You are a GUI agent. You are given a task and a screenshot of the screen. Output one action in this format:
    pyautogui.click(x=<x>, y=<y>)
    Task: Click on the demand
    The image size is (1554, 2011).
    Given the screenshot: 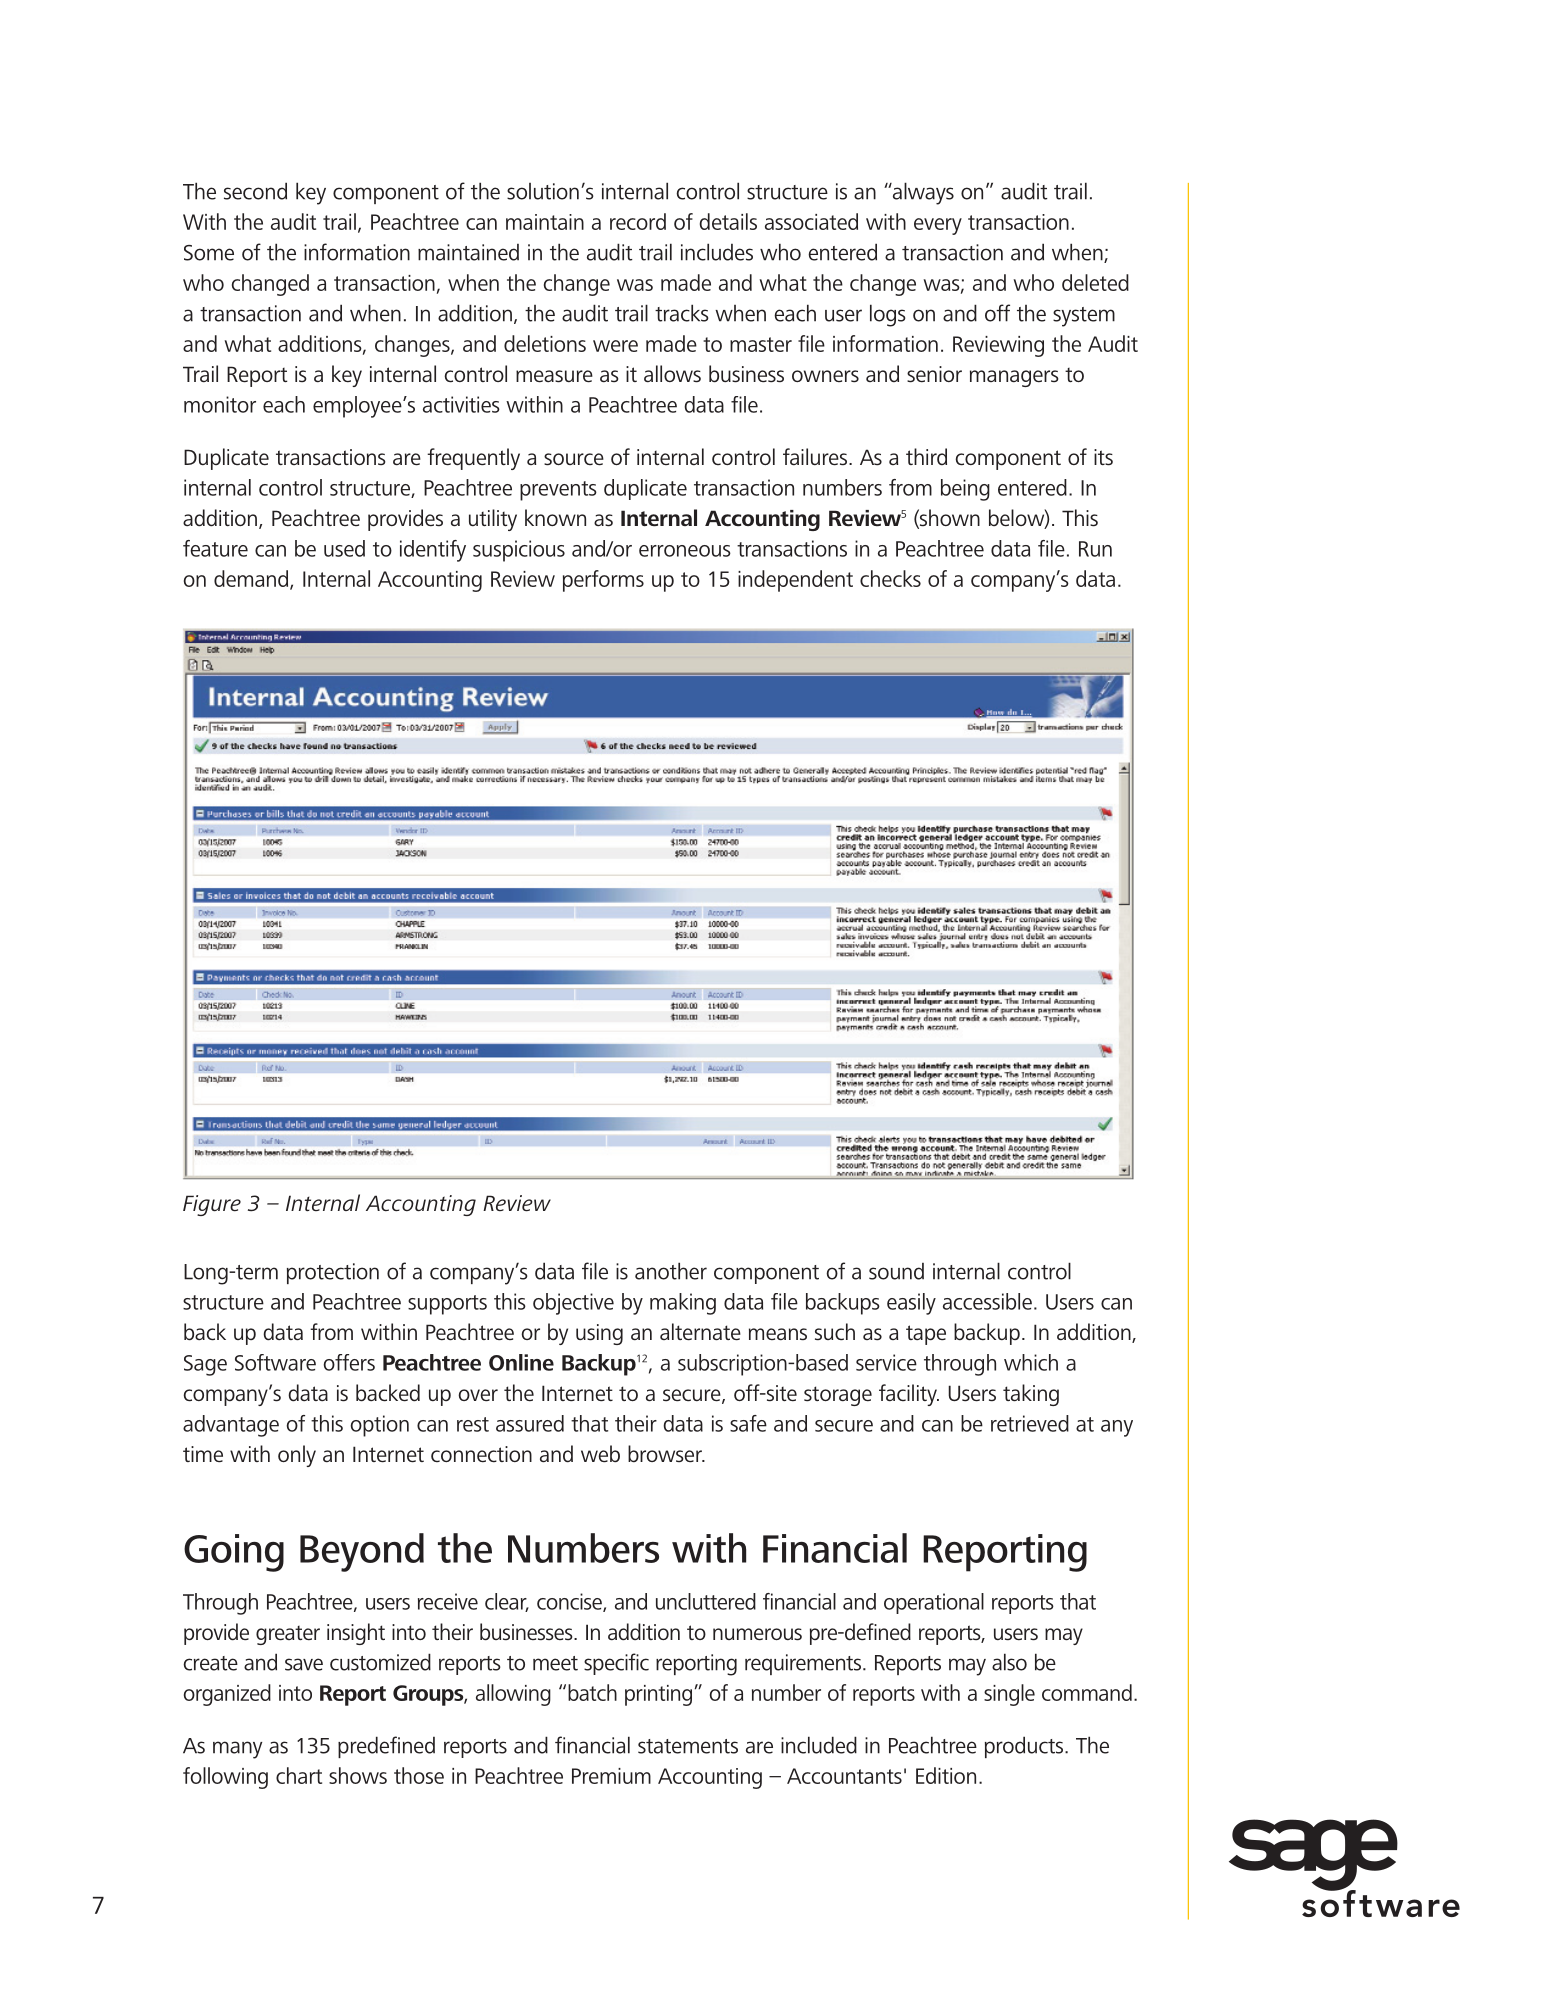 What is the action you would take?
    pyautogui.click(x=252, y=580)
